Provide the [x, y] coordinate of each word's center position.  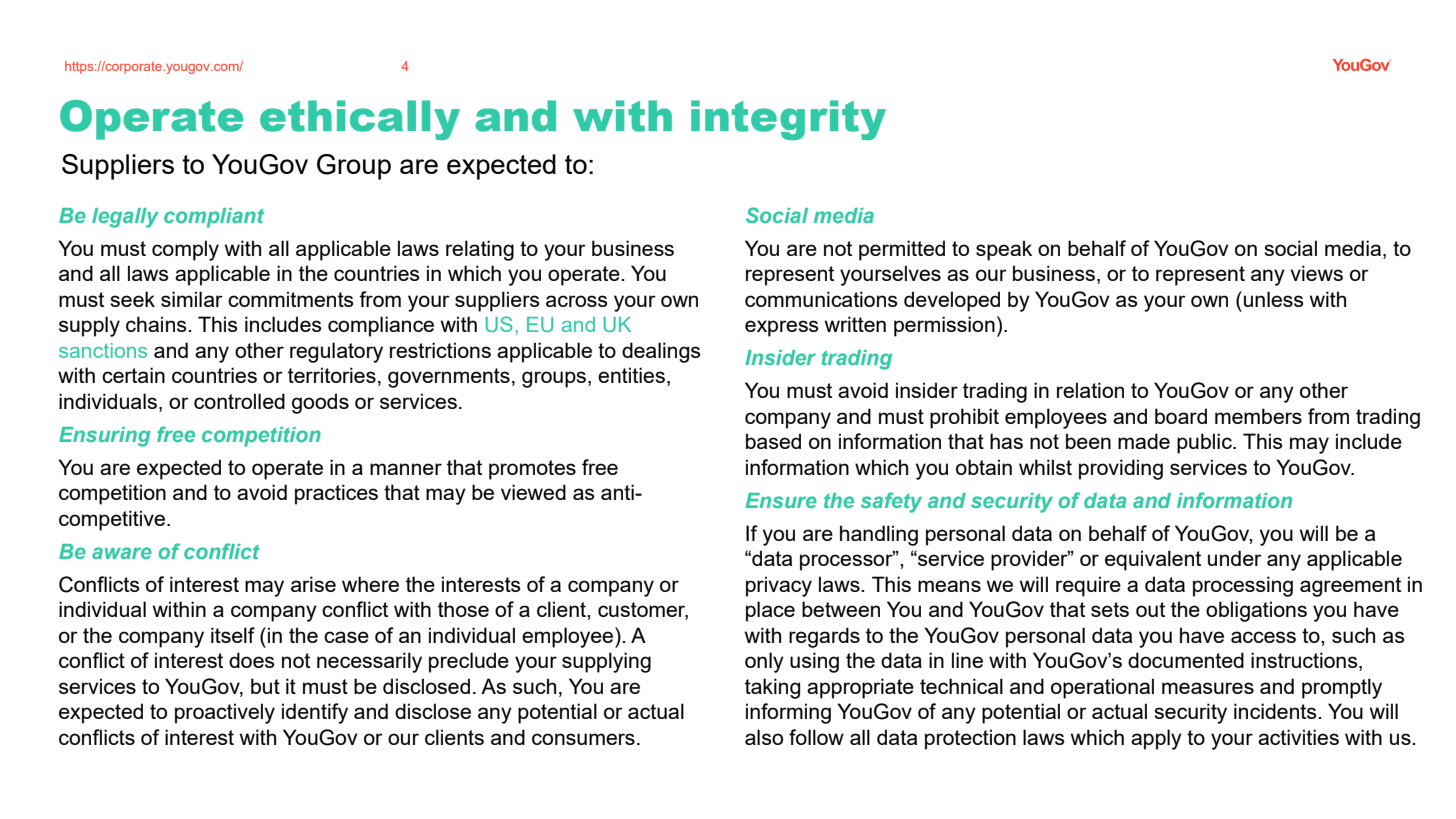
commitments [291, 299]
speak [1004, 250]
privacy [779, 586]
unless [1274, 299]
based [773, 441]
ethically [360, 120]
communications [821, 299]
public [1205, 443]
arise [313, 584]
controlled [239, 401]
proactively [225, 713]
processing [1243, 586]
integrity [788, 120]
